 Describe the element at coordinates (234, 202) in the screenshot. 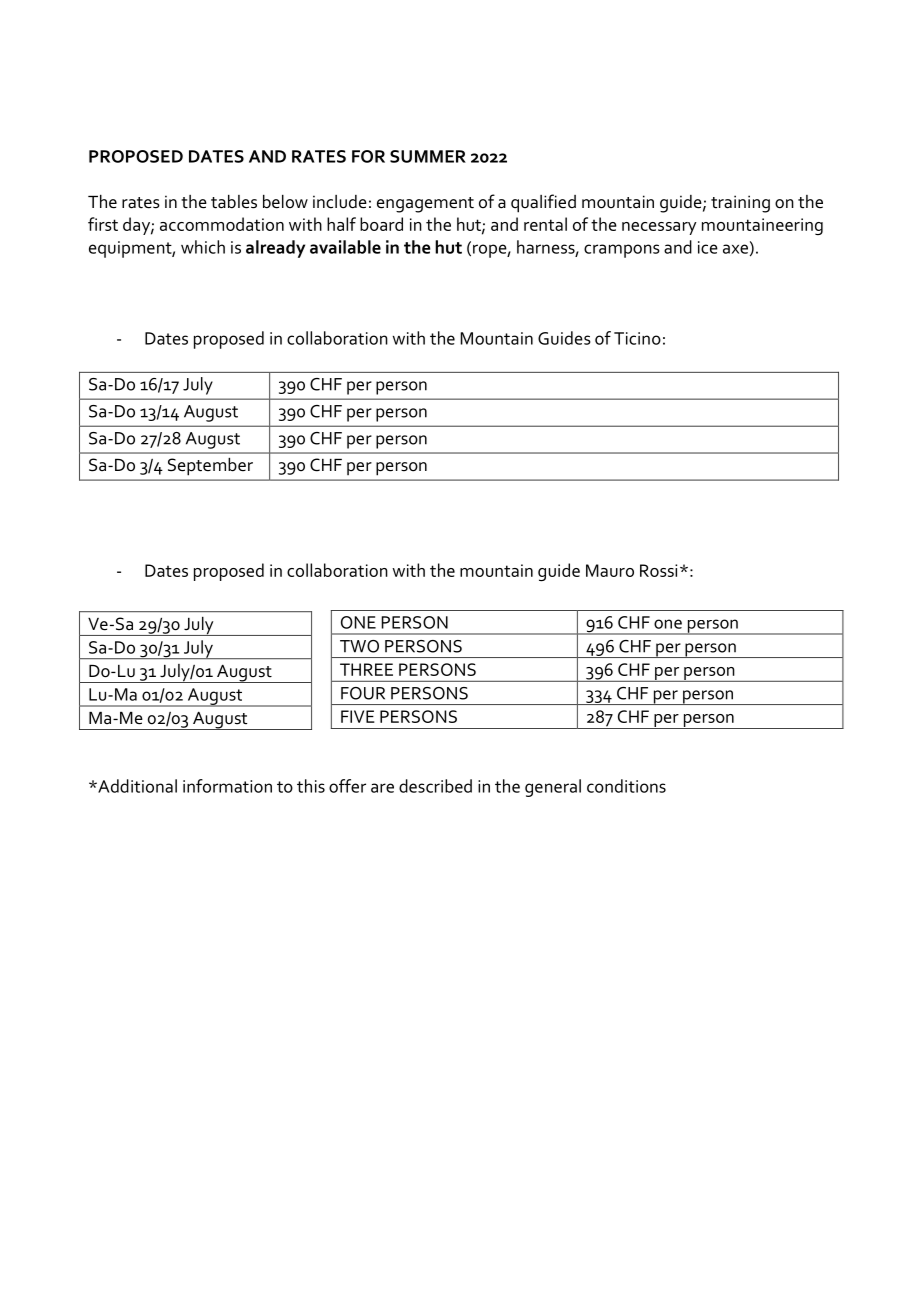

I see `tables` at that location.
